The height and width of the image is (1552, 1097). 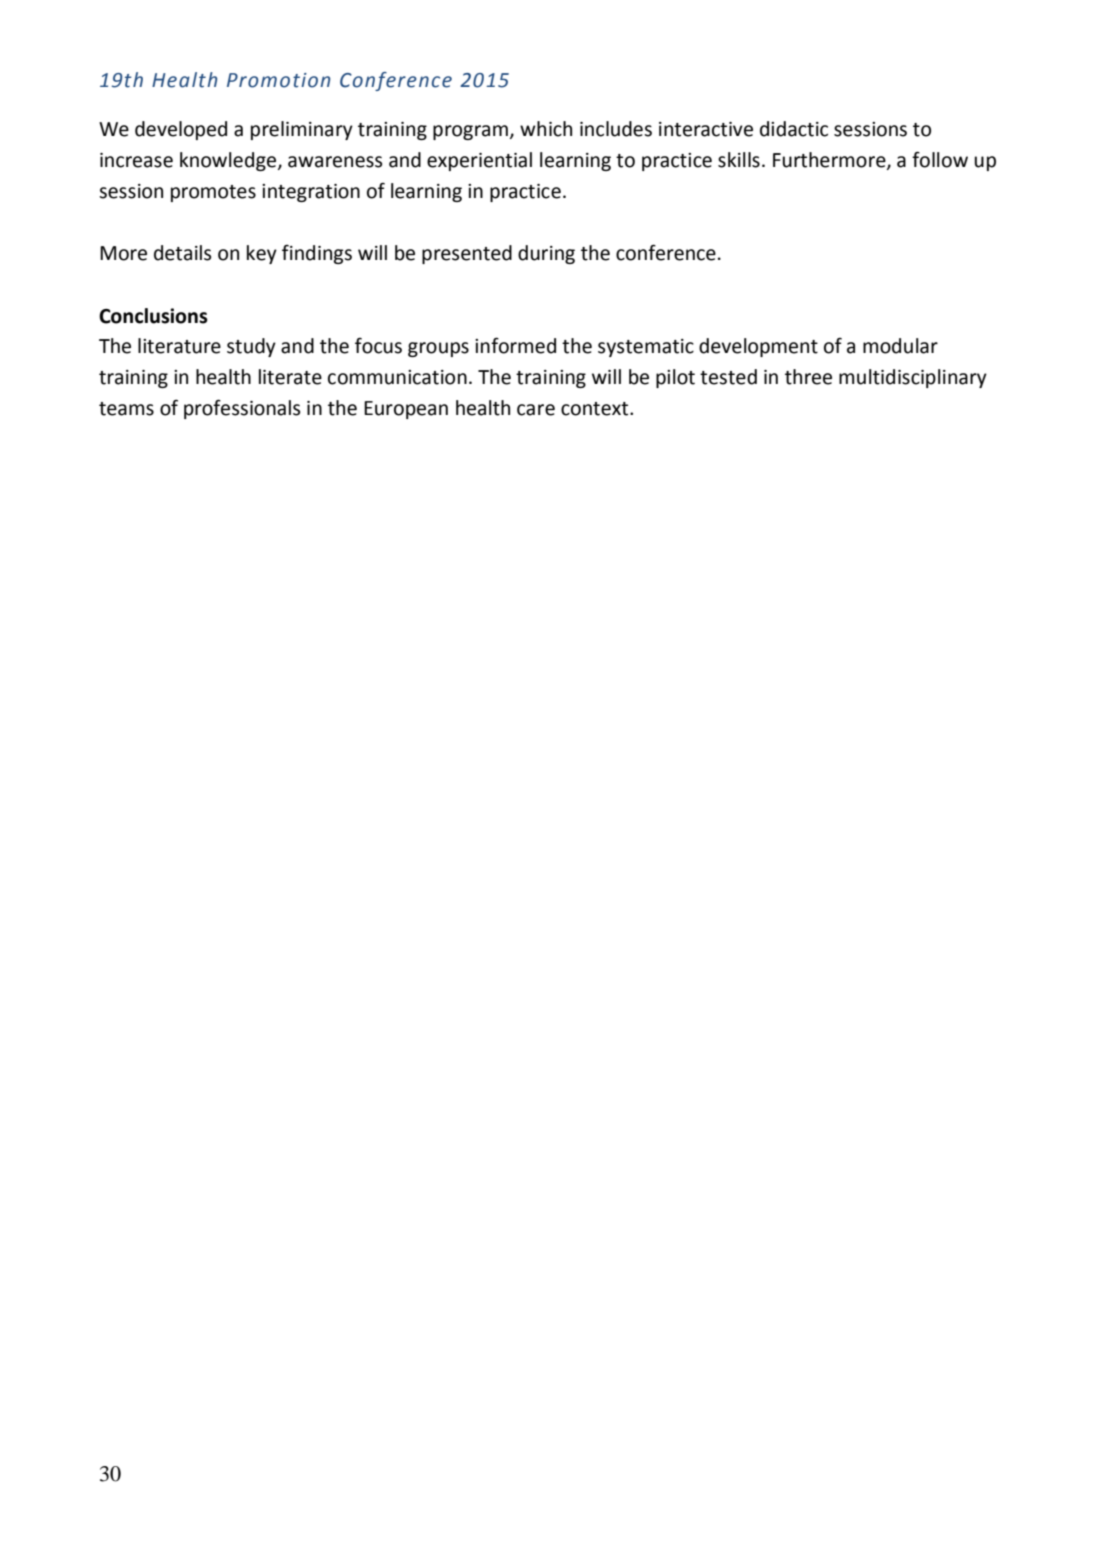 I want to click on professionals, so click(x=242, y=409).
